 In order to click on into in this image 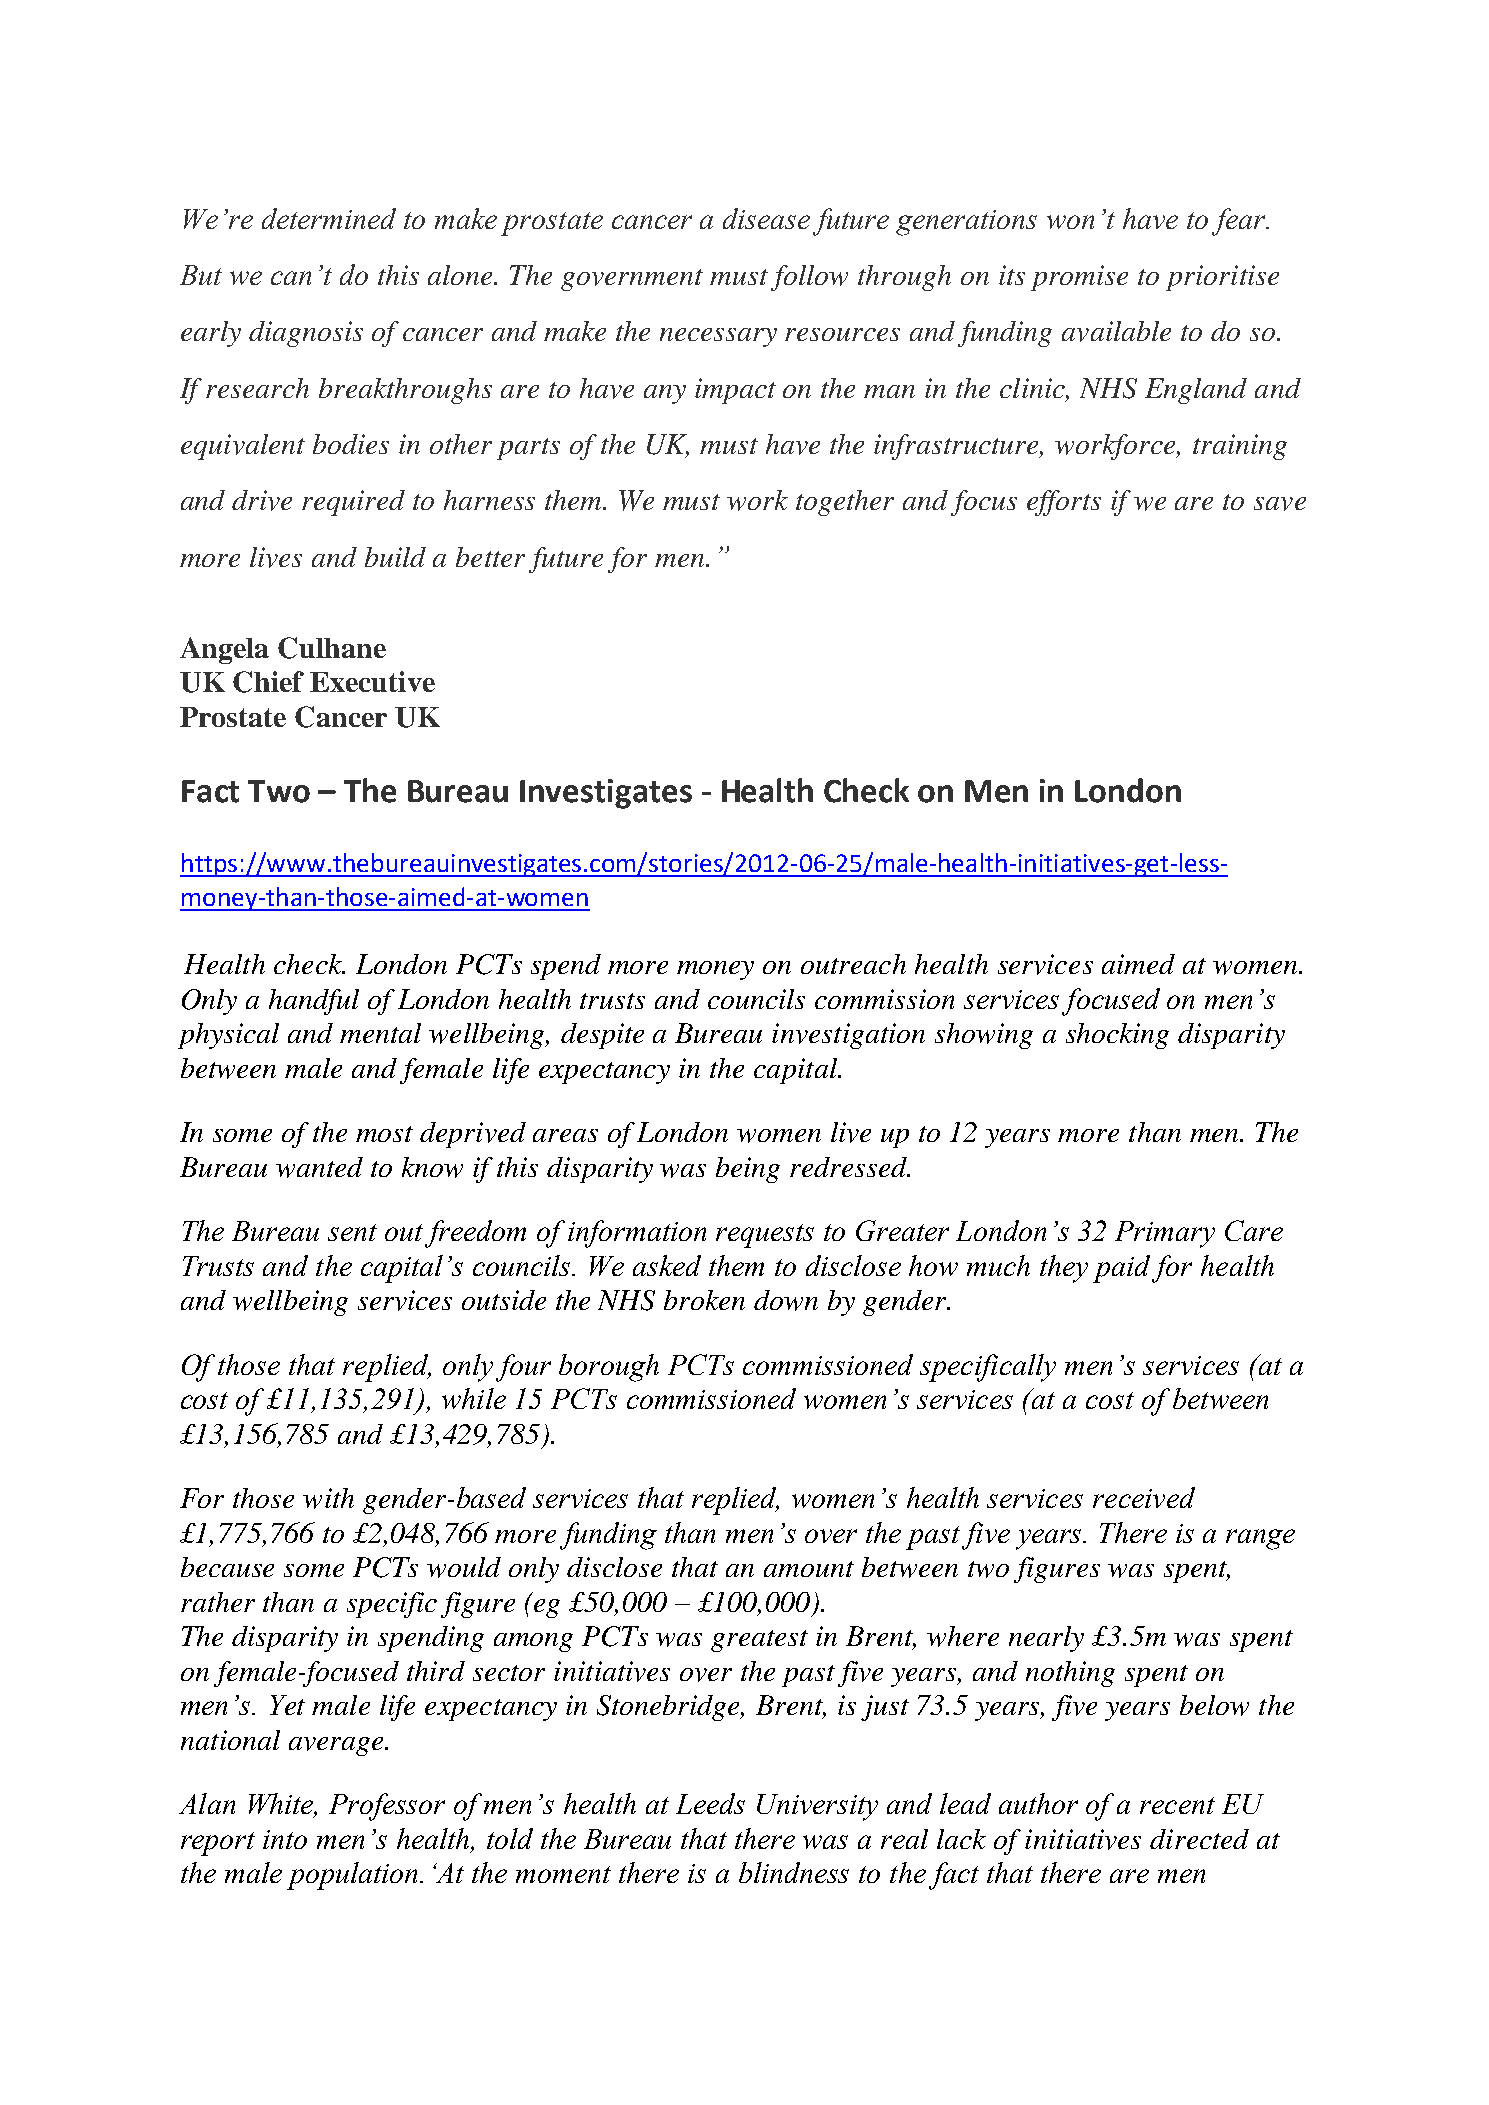, I will do `click(285, 1839)`.
